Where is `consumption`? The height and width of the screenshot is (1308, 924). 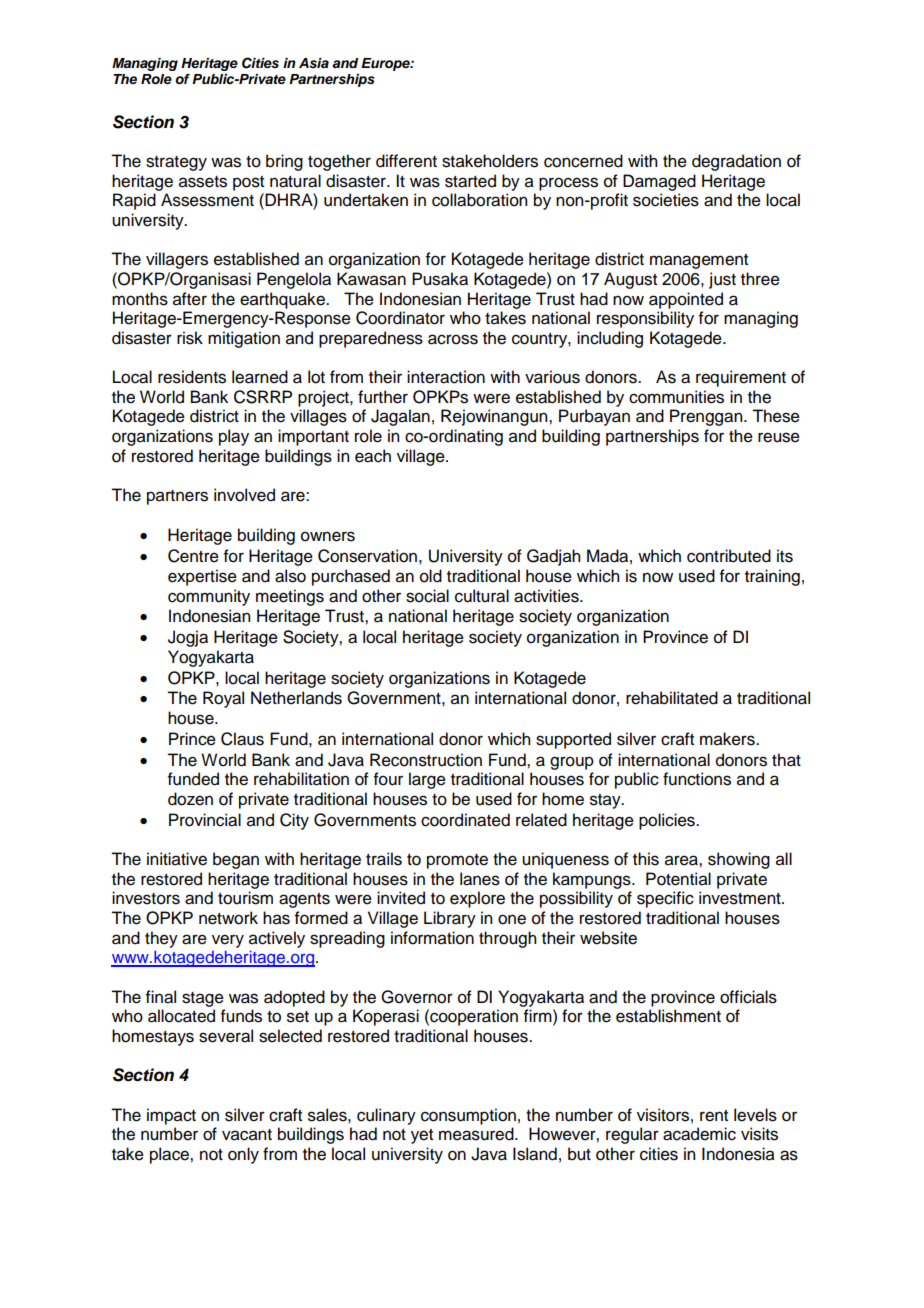
consumption is located at coordinates (468, 1116).
